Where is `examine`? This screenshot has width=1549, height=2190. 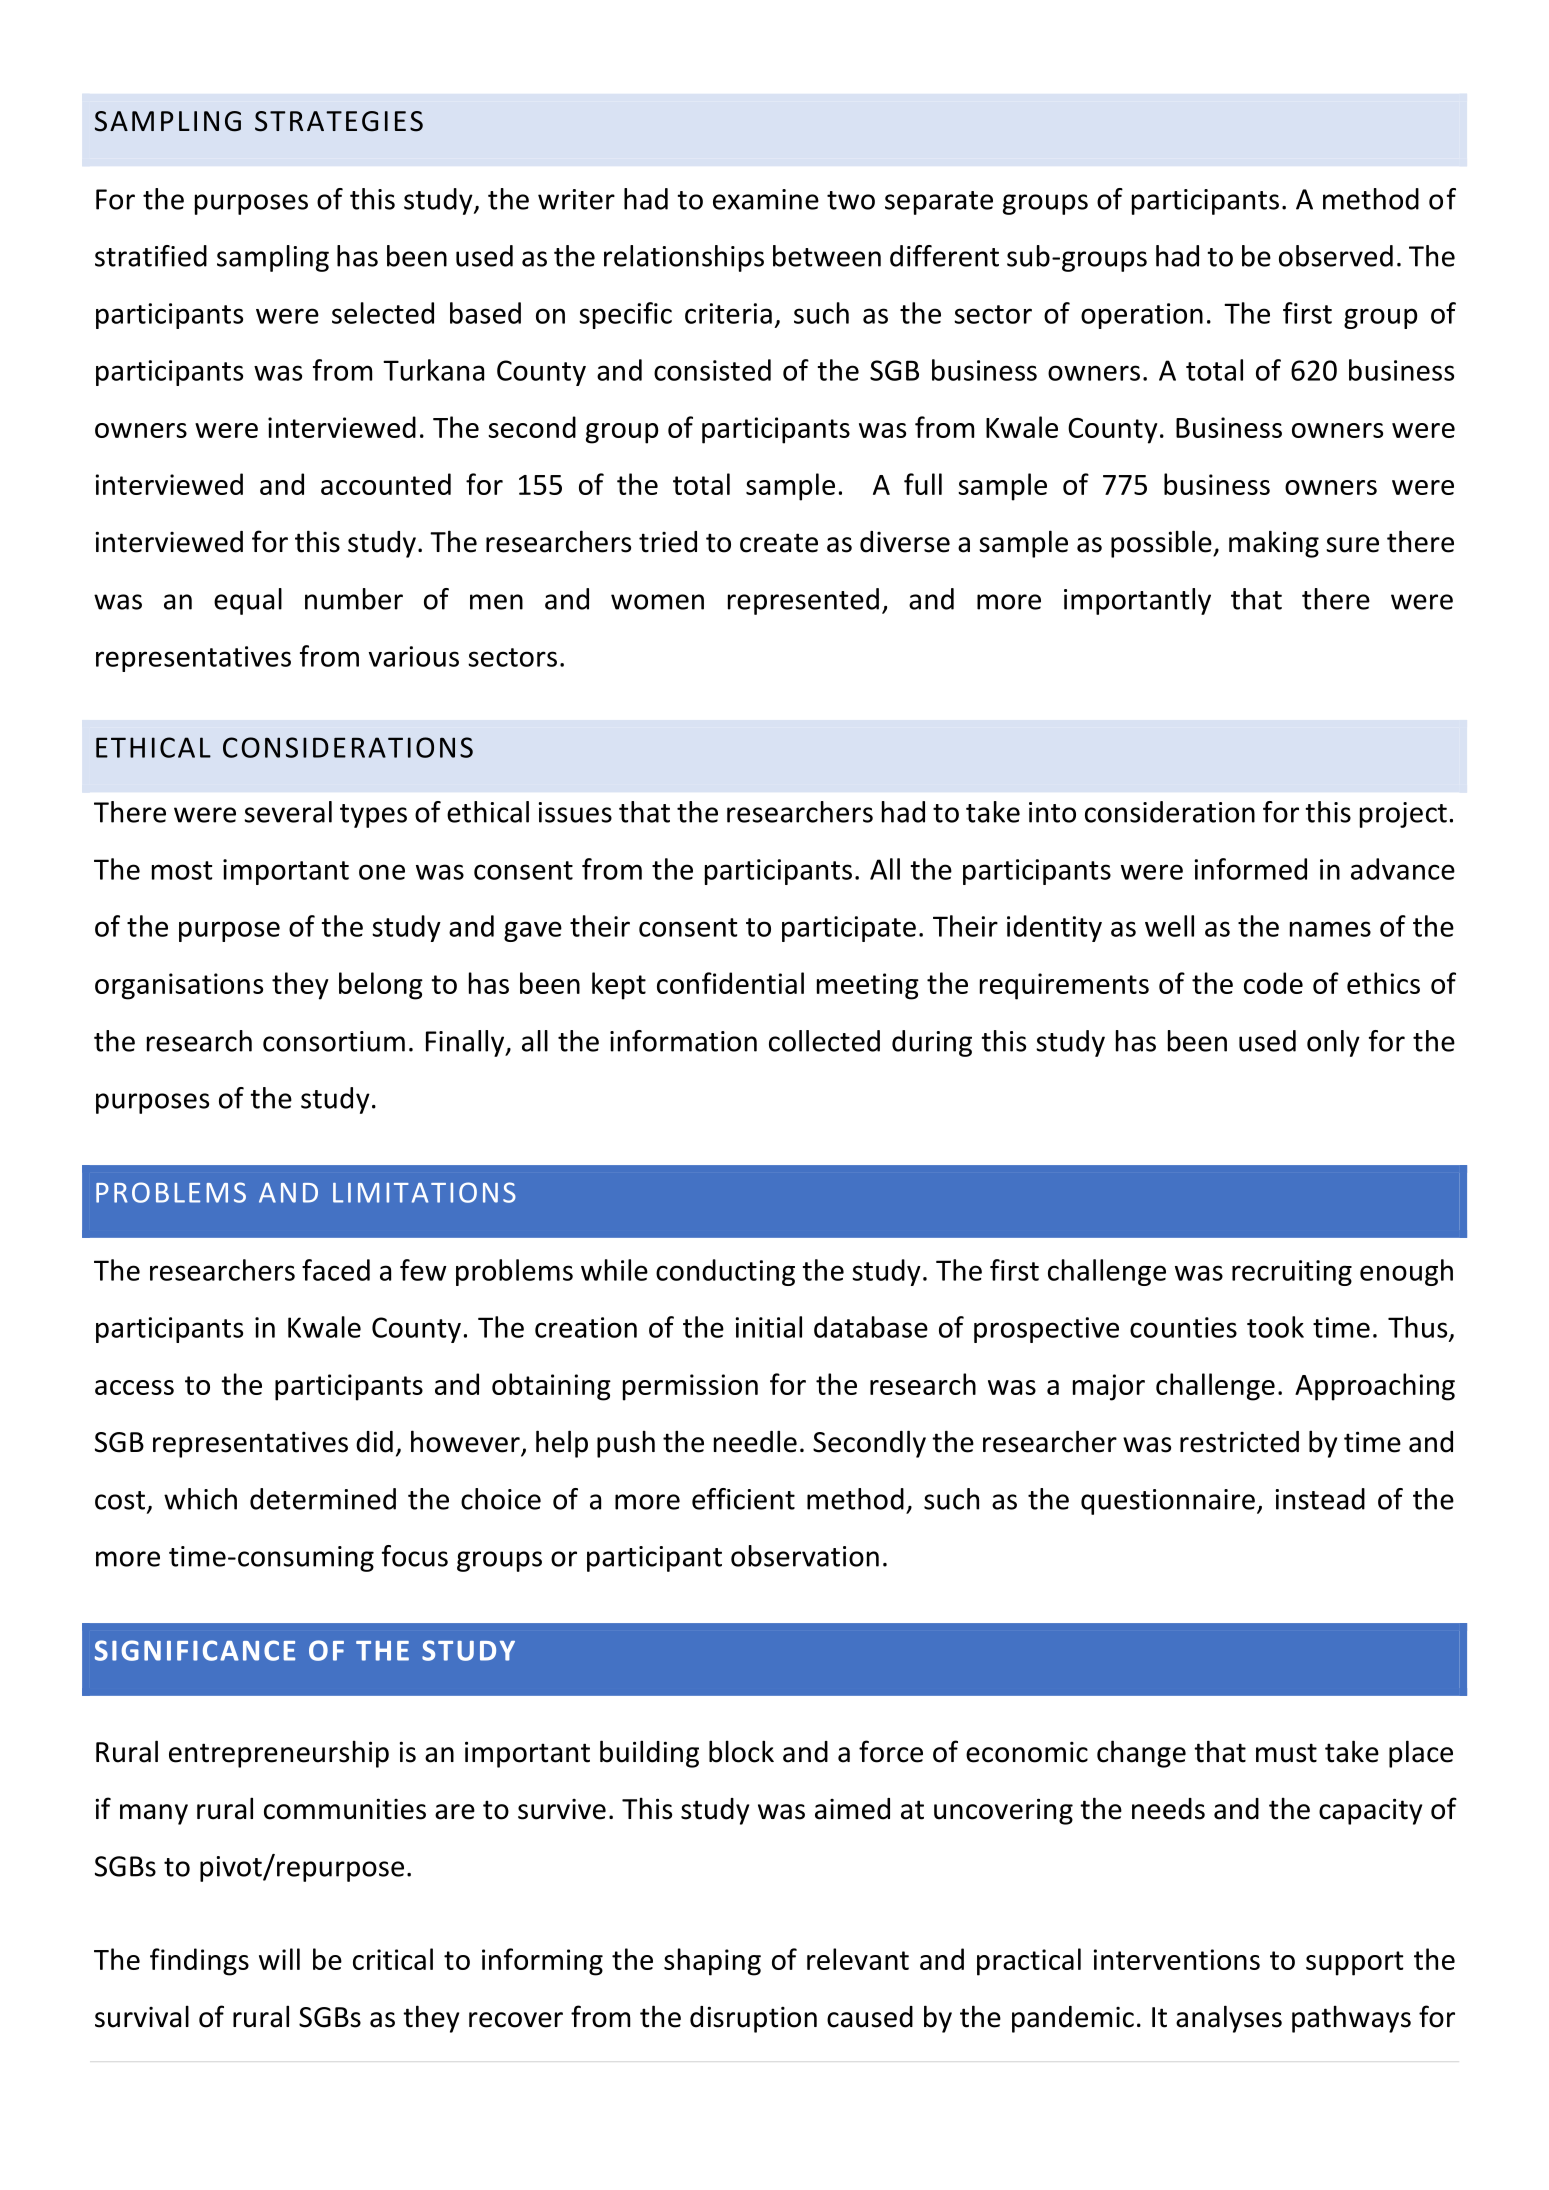 examine is located at coordinates (766, 199).
